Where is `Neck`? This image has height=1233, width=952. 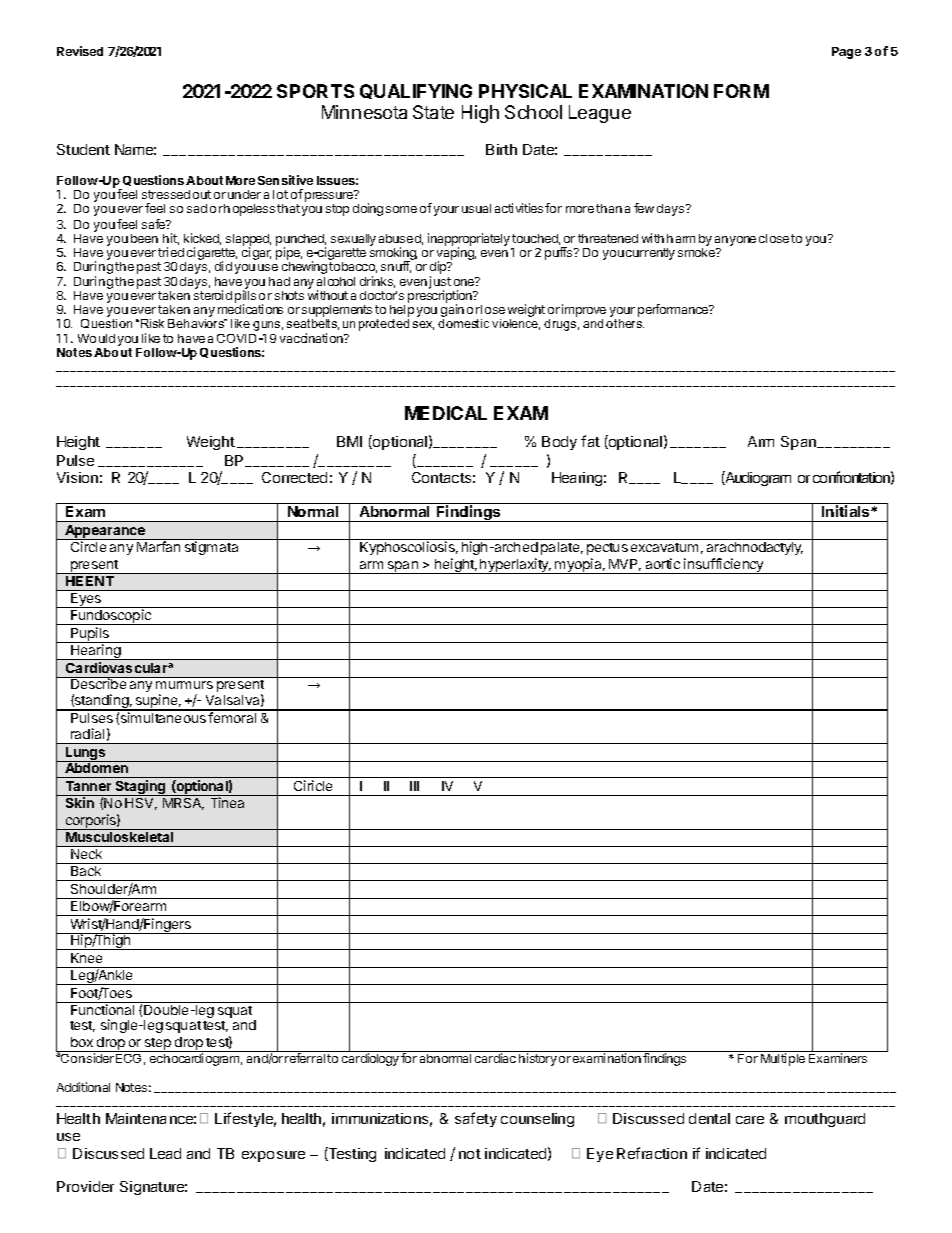 Neck is located at coordinates (87, 852).
